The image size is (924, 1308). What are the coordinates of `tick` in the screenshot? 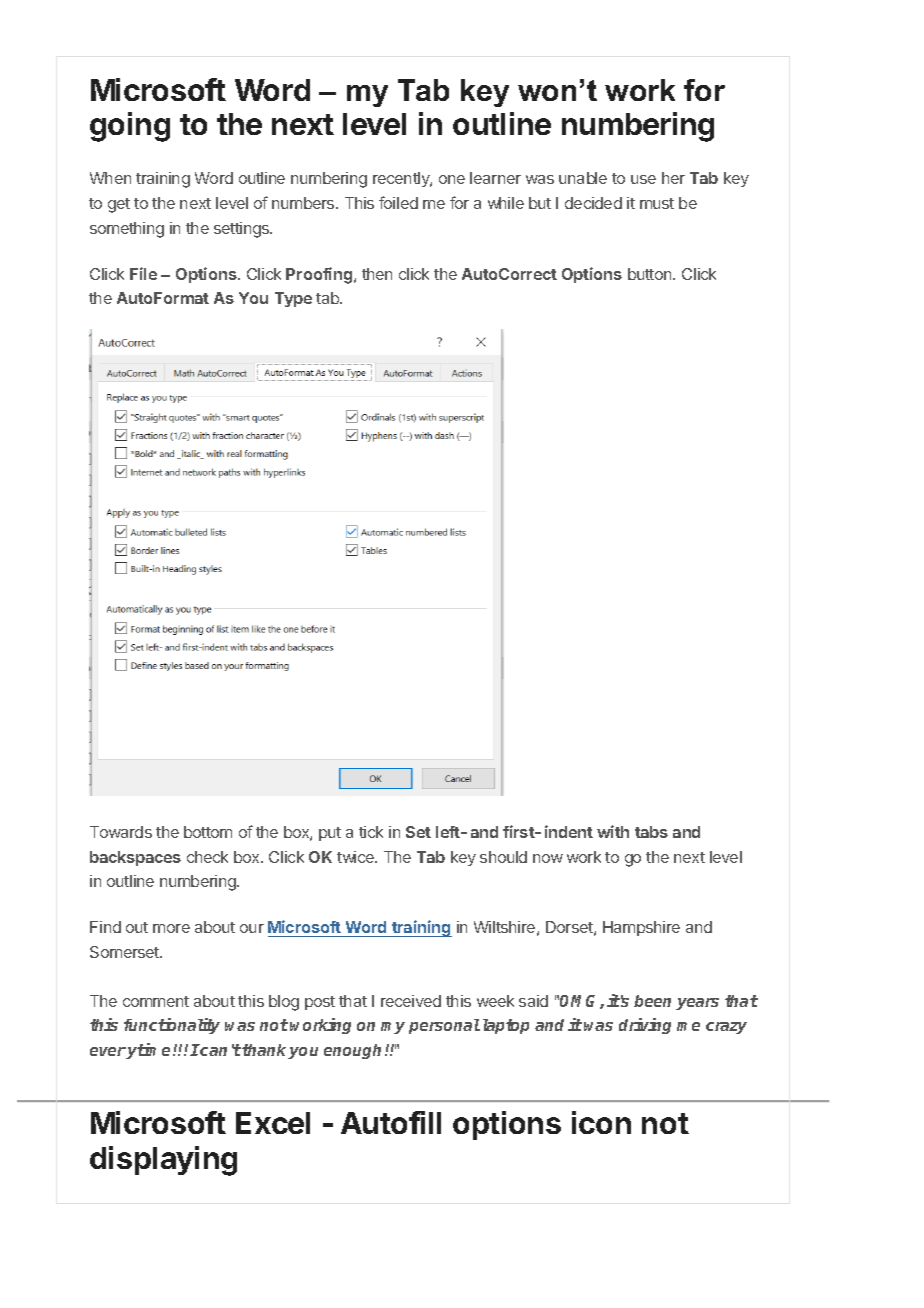 It's located at (371, 832).
